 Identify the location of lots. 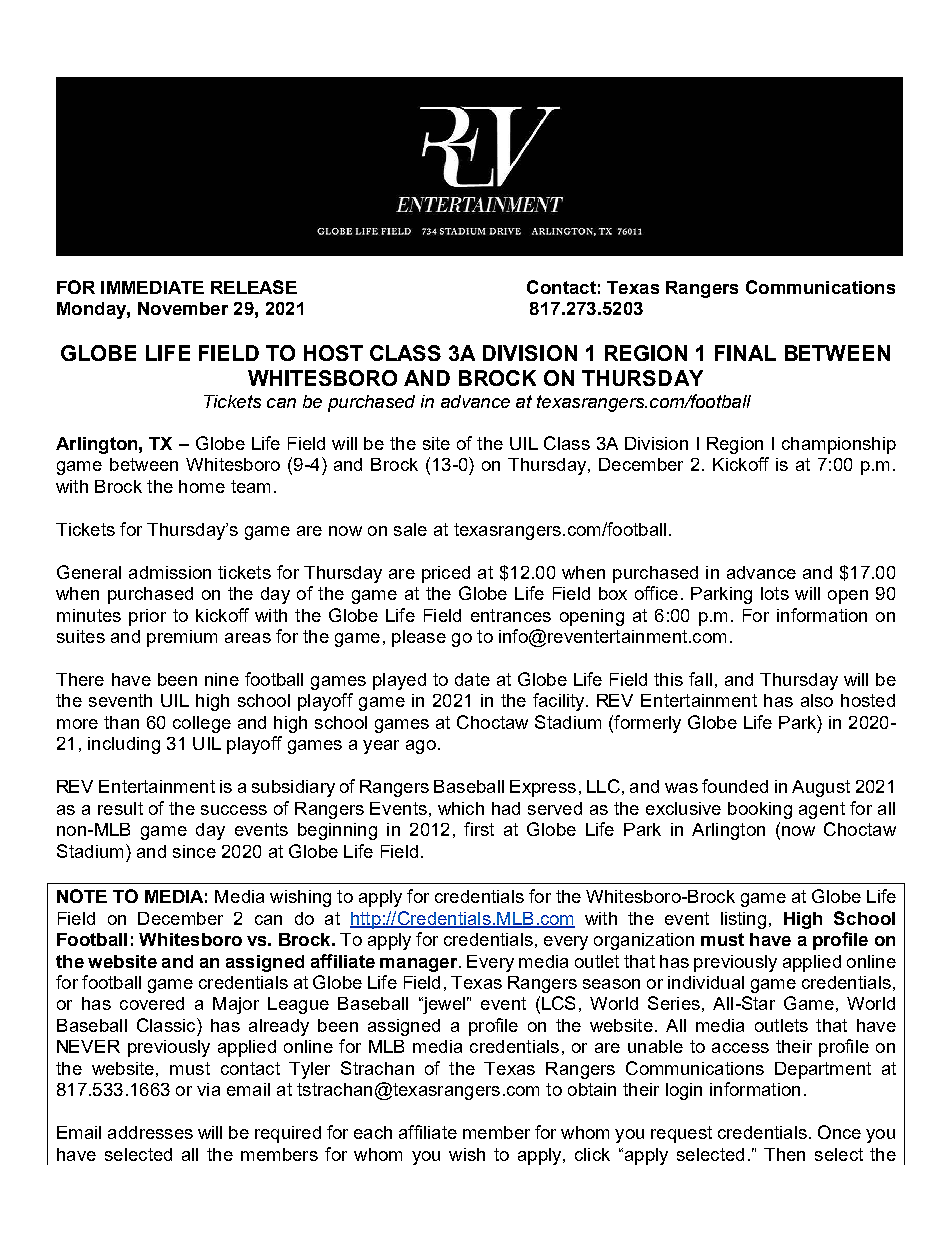
(775, 593).
